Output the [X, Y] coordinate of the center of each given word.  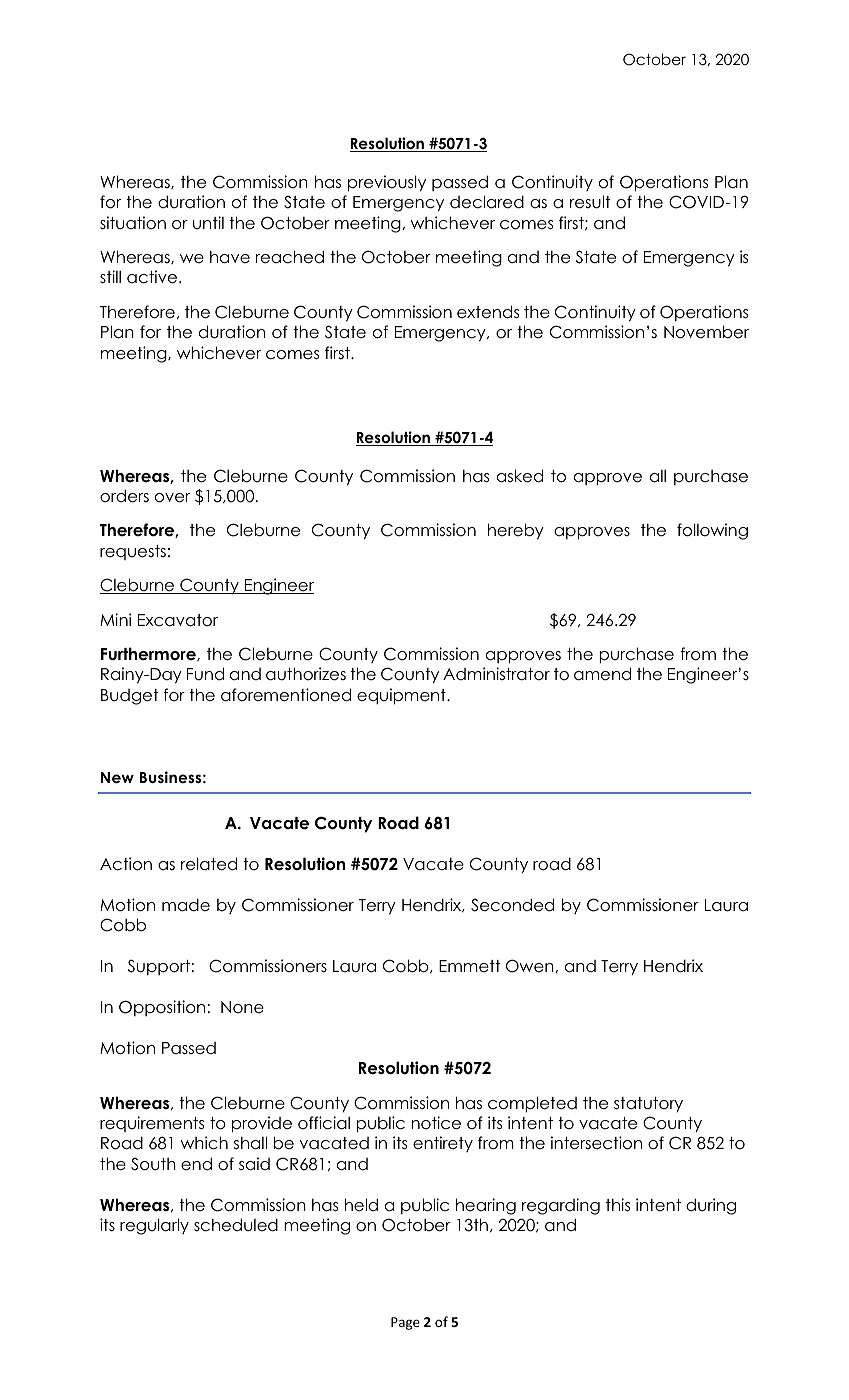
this [618, 1205]
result [590, 202]
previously [387, 183]
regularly [154, 1226]
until [208, 222]
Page [405, 1323]
